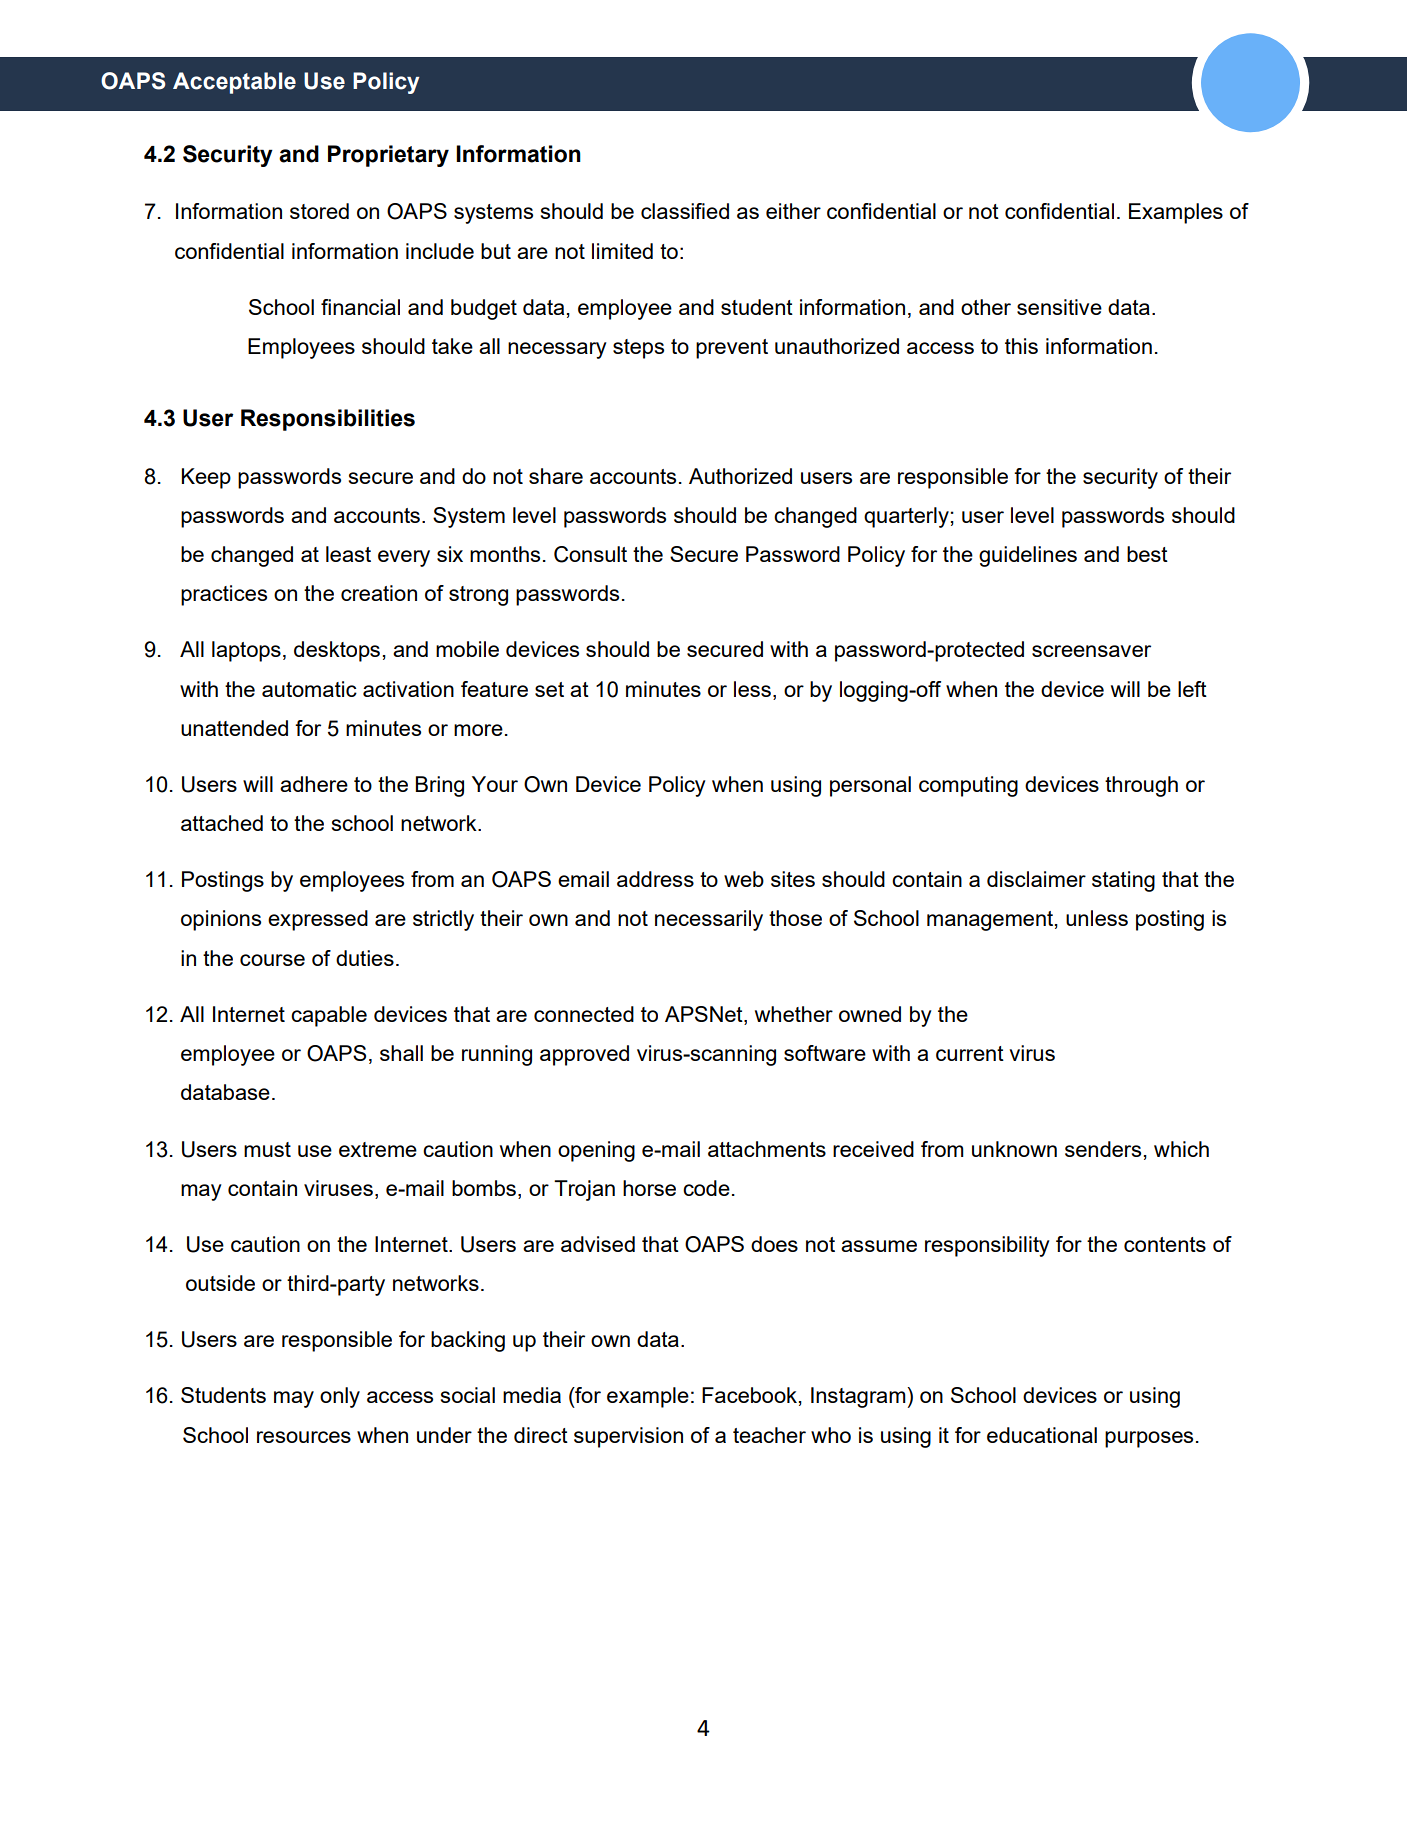 The image size is (1407, 1821). Describe the element at coordinates (769, 1435) in the document. I see `teacher` at that location.
